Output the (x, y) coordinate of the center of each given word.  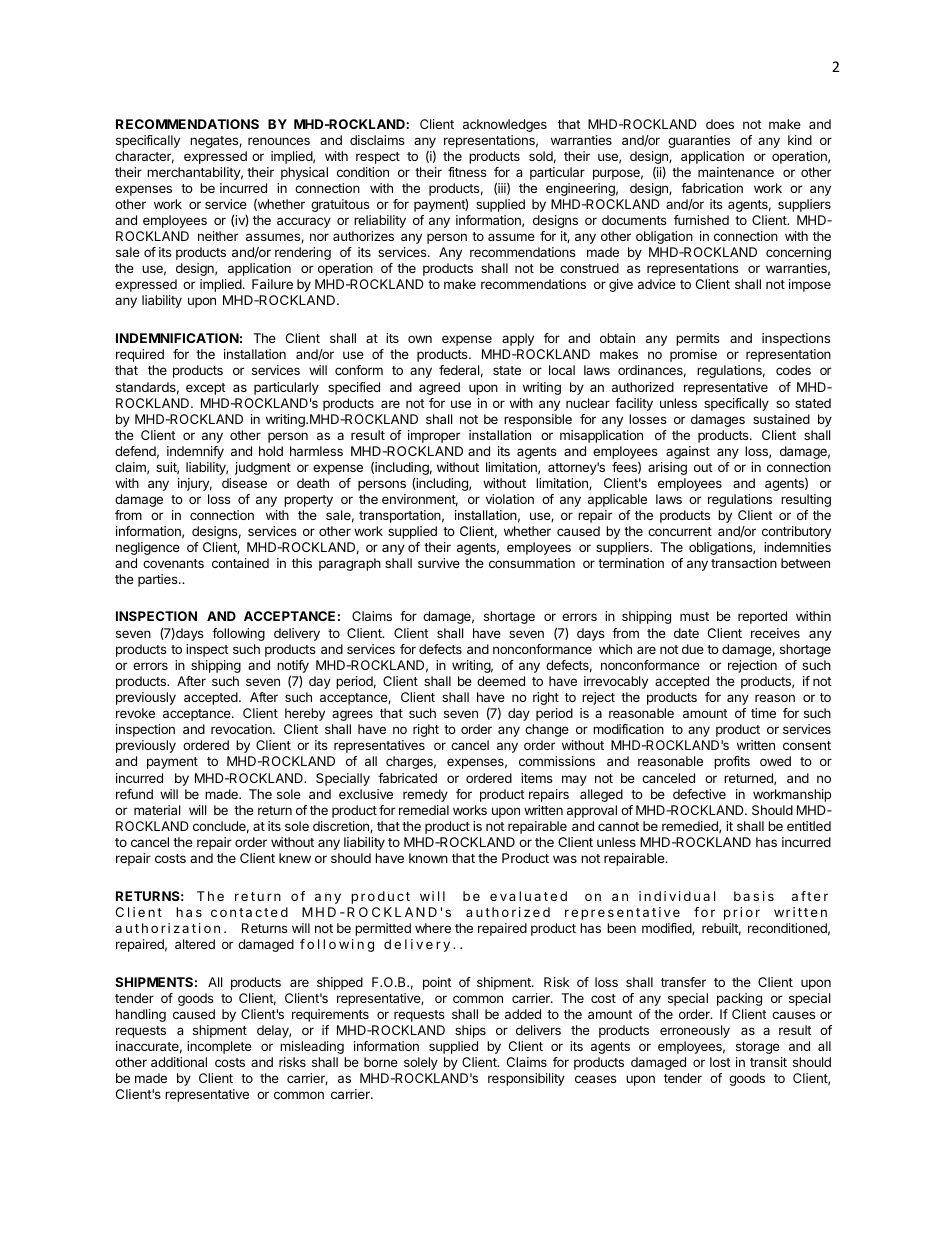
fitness (467, 172)
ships (470, 1031)
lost (720, 1062)
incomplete (219, 1047)
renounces (279, 141)
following (238, 634)
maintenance (736, 172)
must (694, 616)
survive (439, 563)
